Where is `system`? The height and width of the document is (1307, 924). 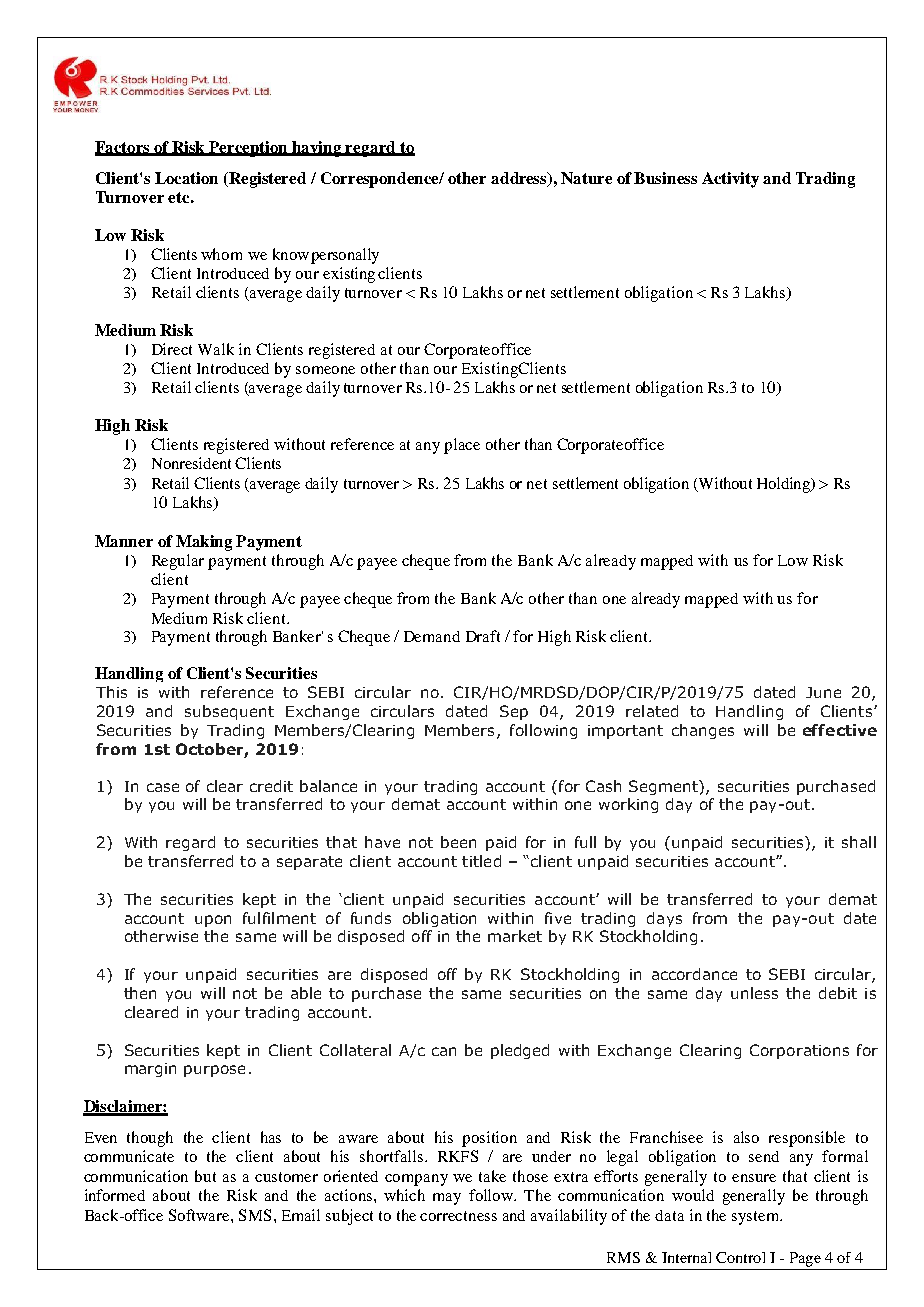
system is located at coordinates (756, 1218).
